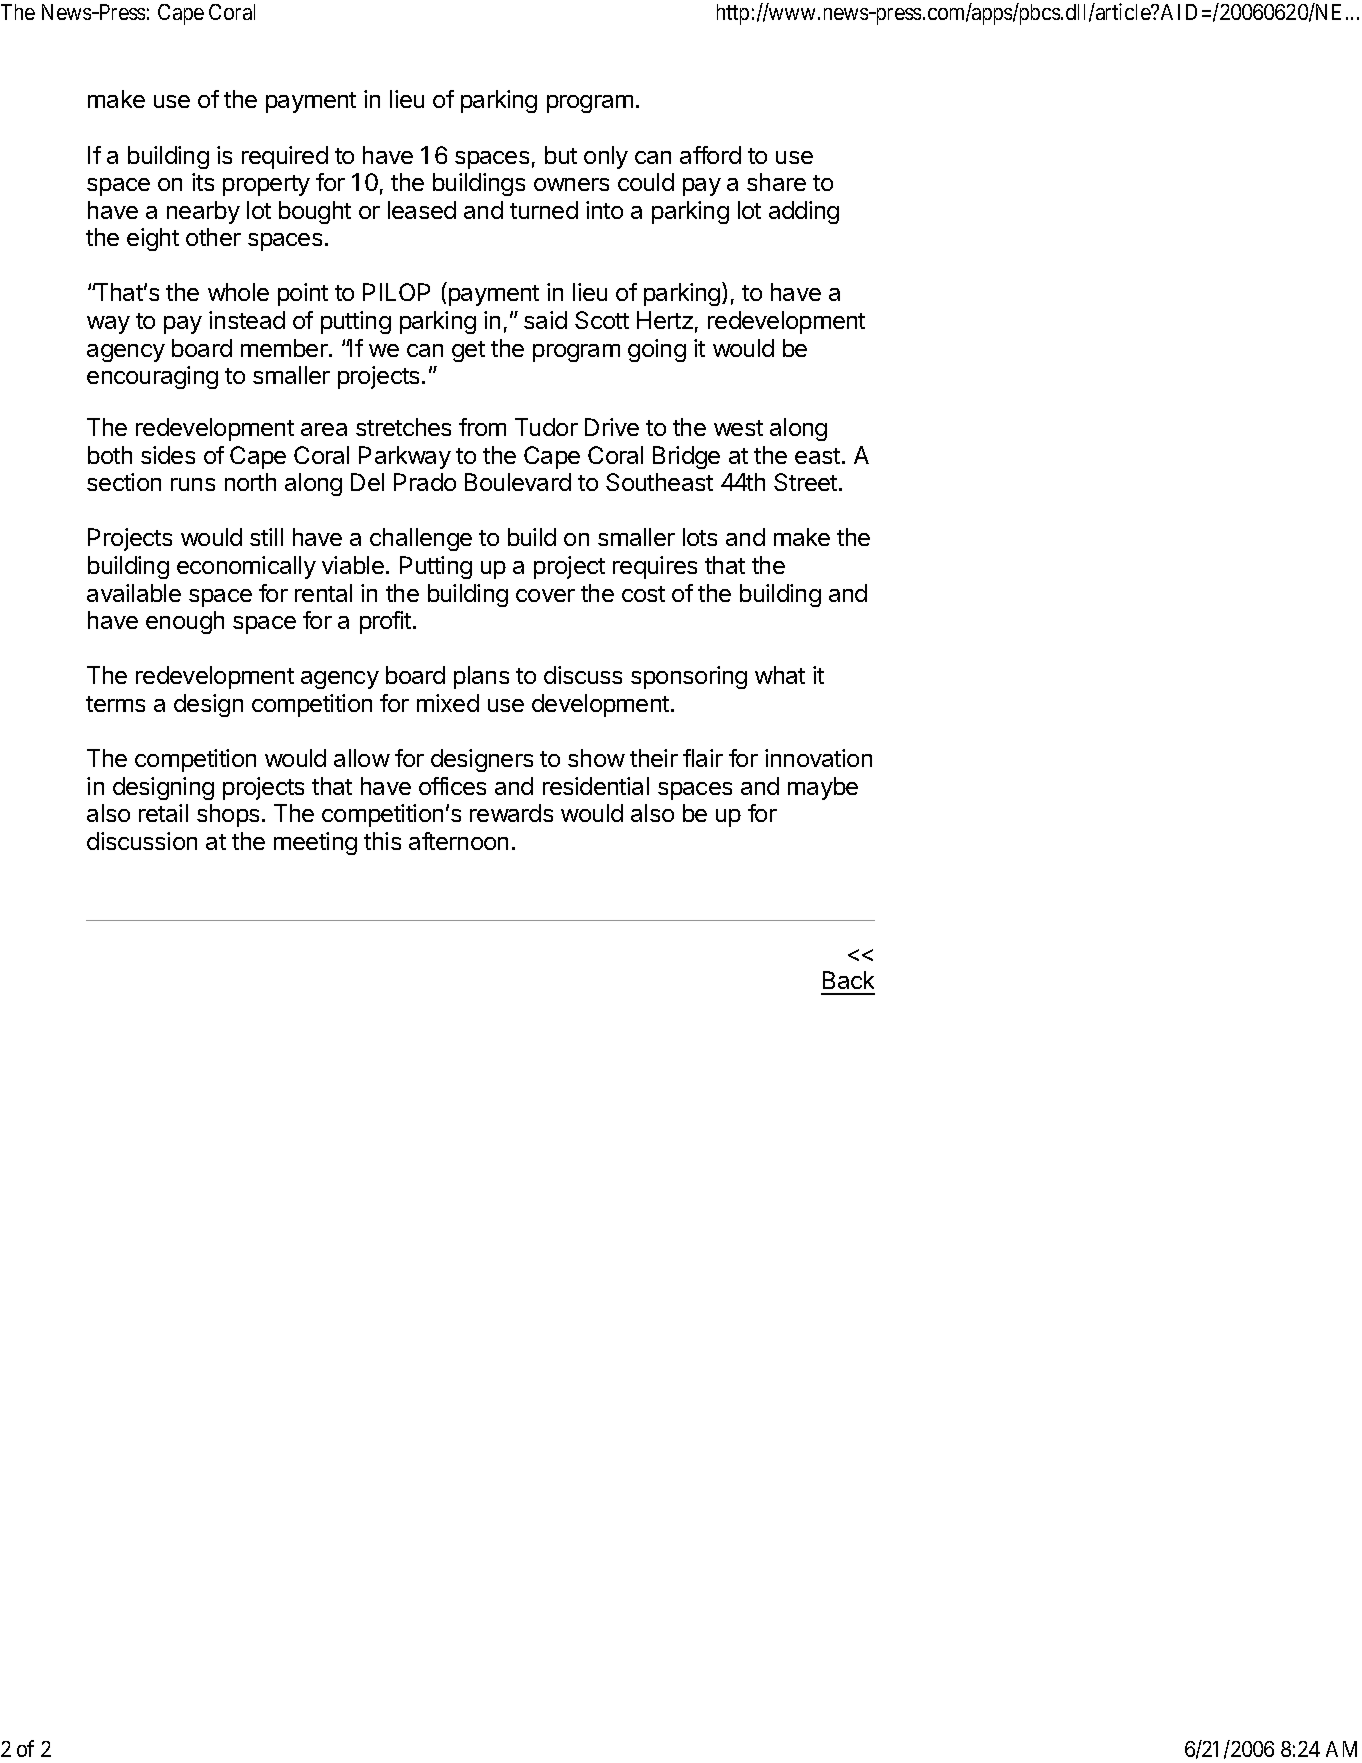  What do you see at coordinates (823, 788) in the document?
I see `maybe` at bounding box center [823, 788].
